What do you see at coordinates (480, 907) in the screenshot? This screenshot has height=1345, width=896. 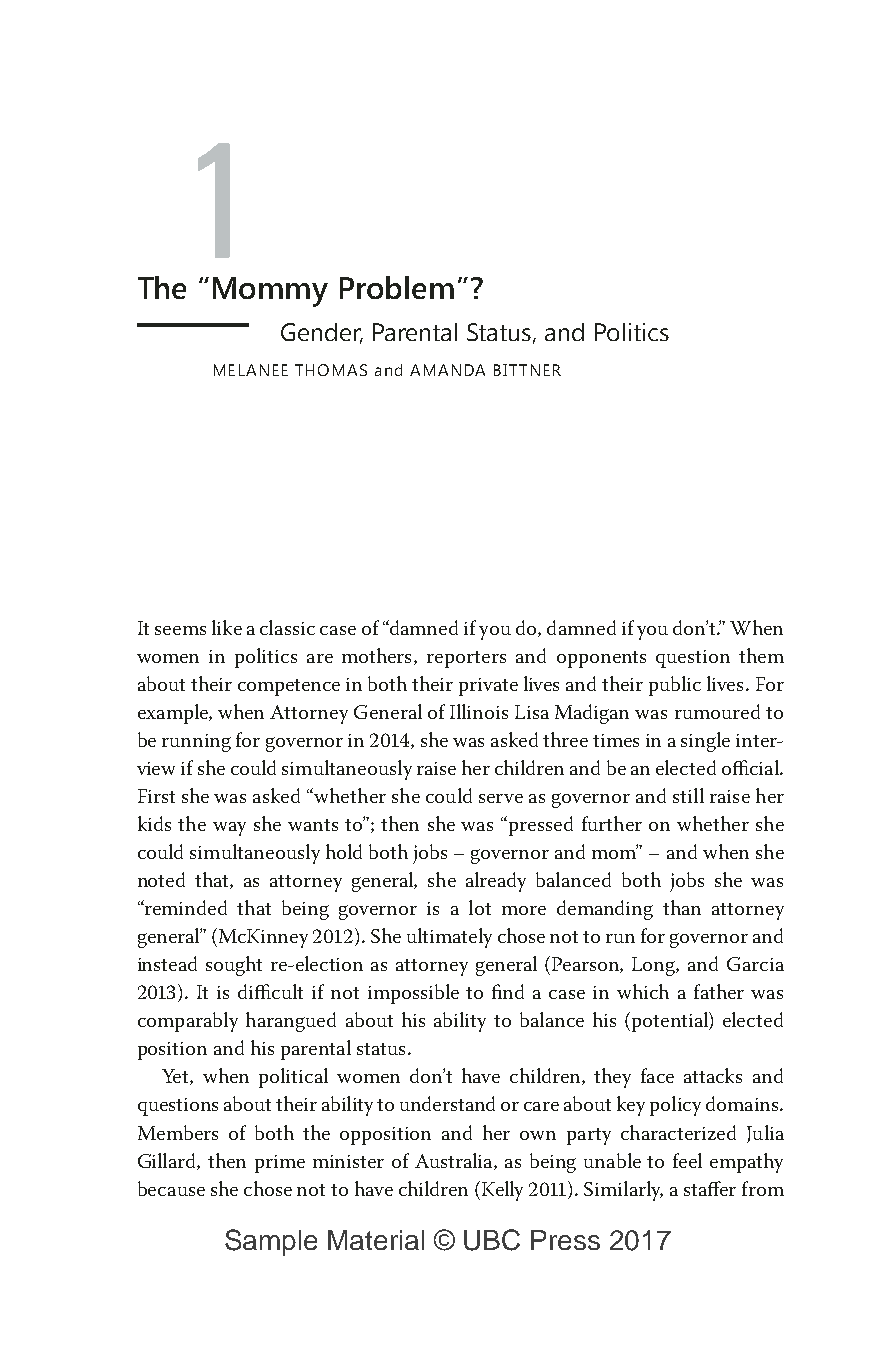 I see `lot` at bounding box center [480, 907].
